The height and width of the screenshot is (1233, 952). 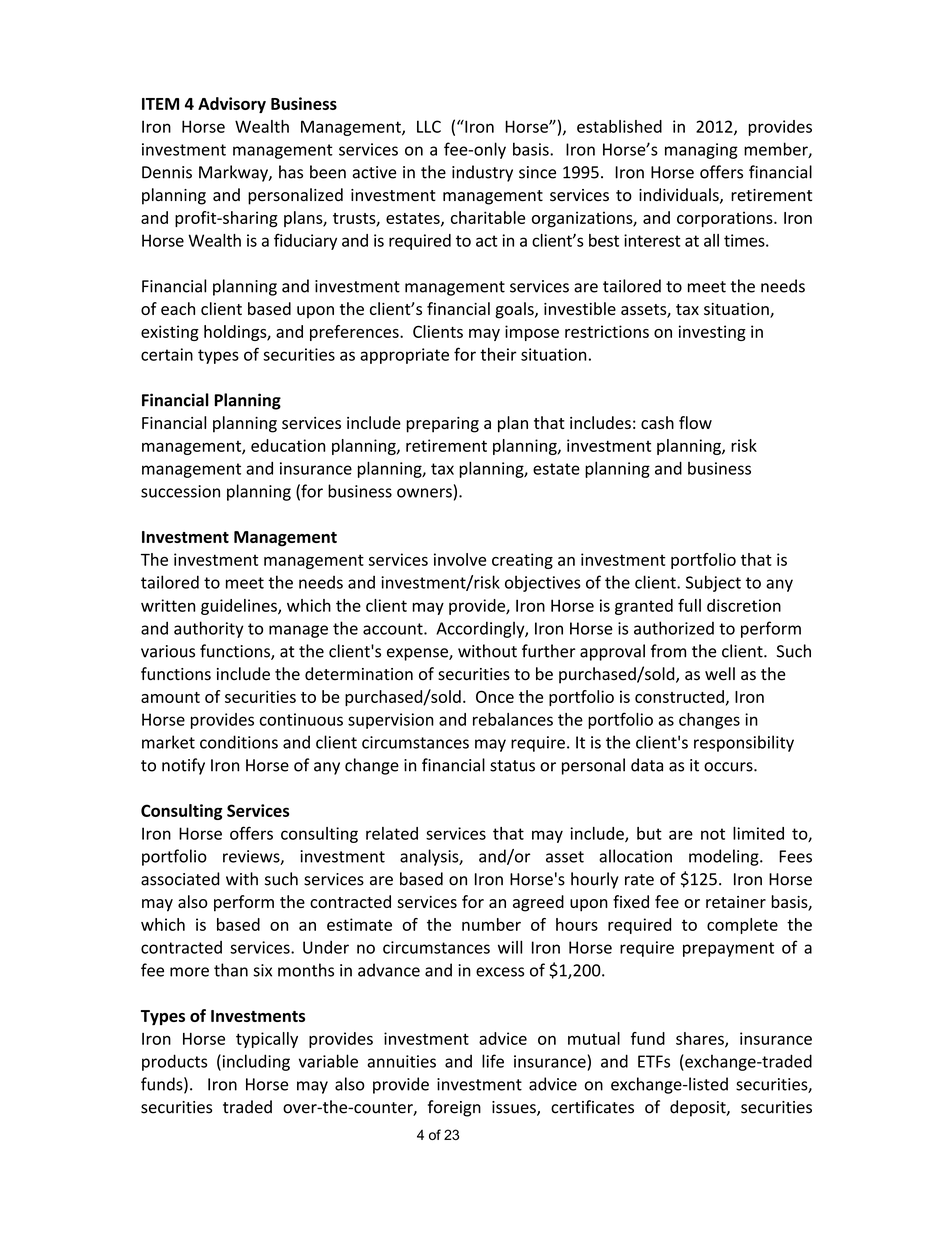 What do you see at coordinates (239, 742) in the screenshot?
I see `conditions` at bounding box center [239, 742].
